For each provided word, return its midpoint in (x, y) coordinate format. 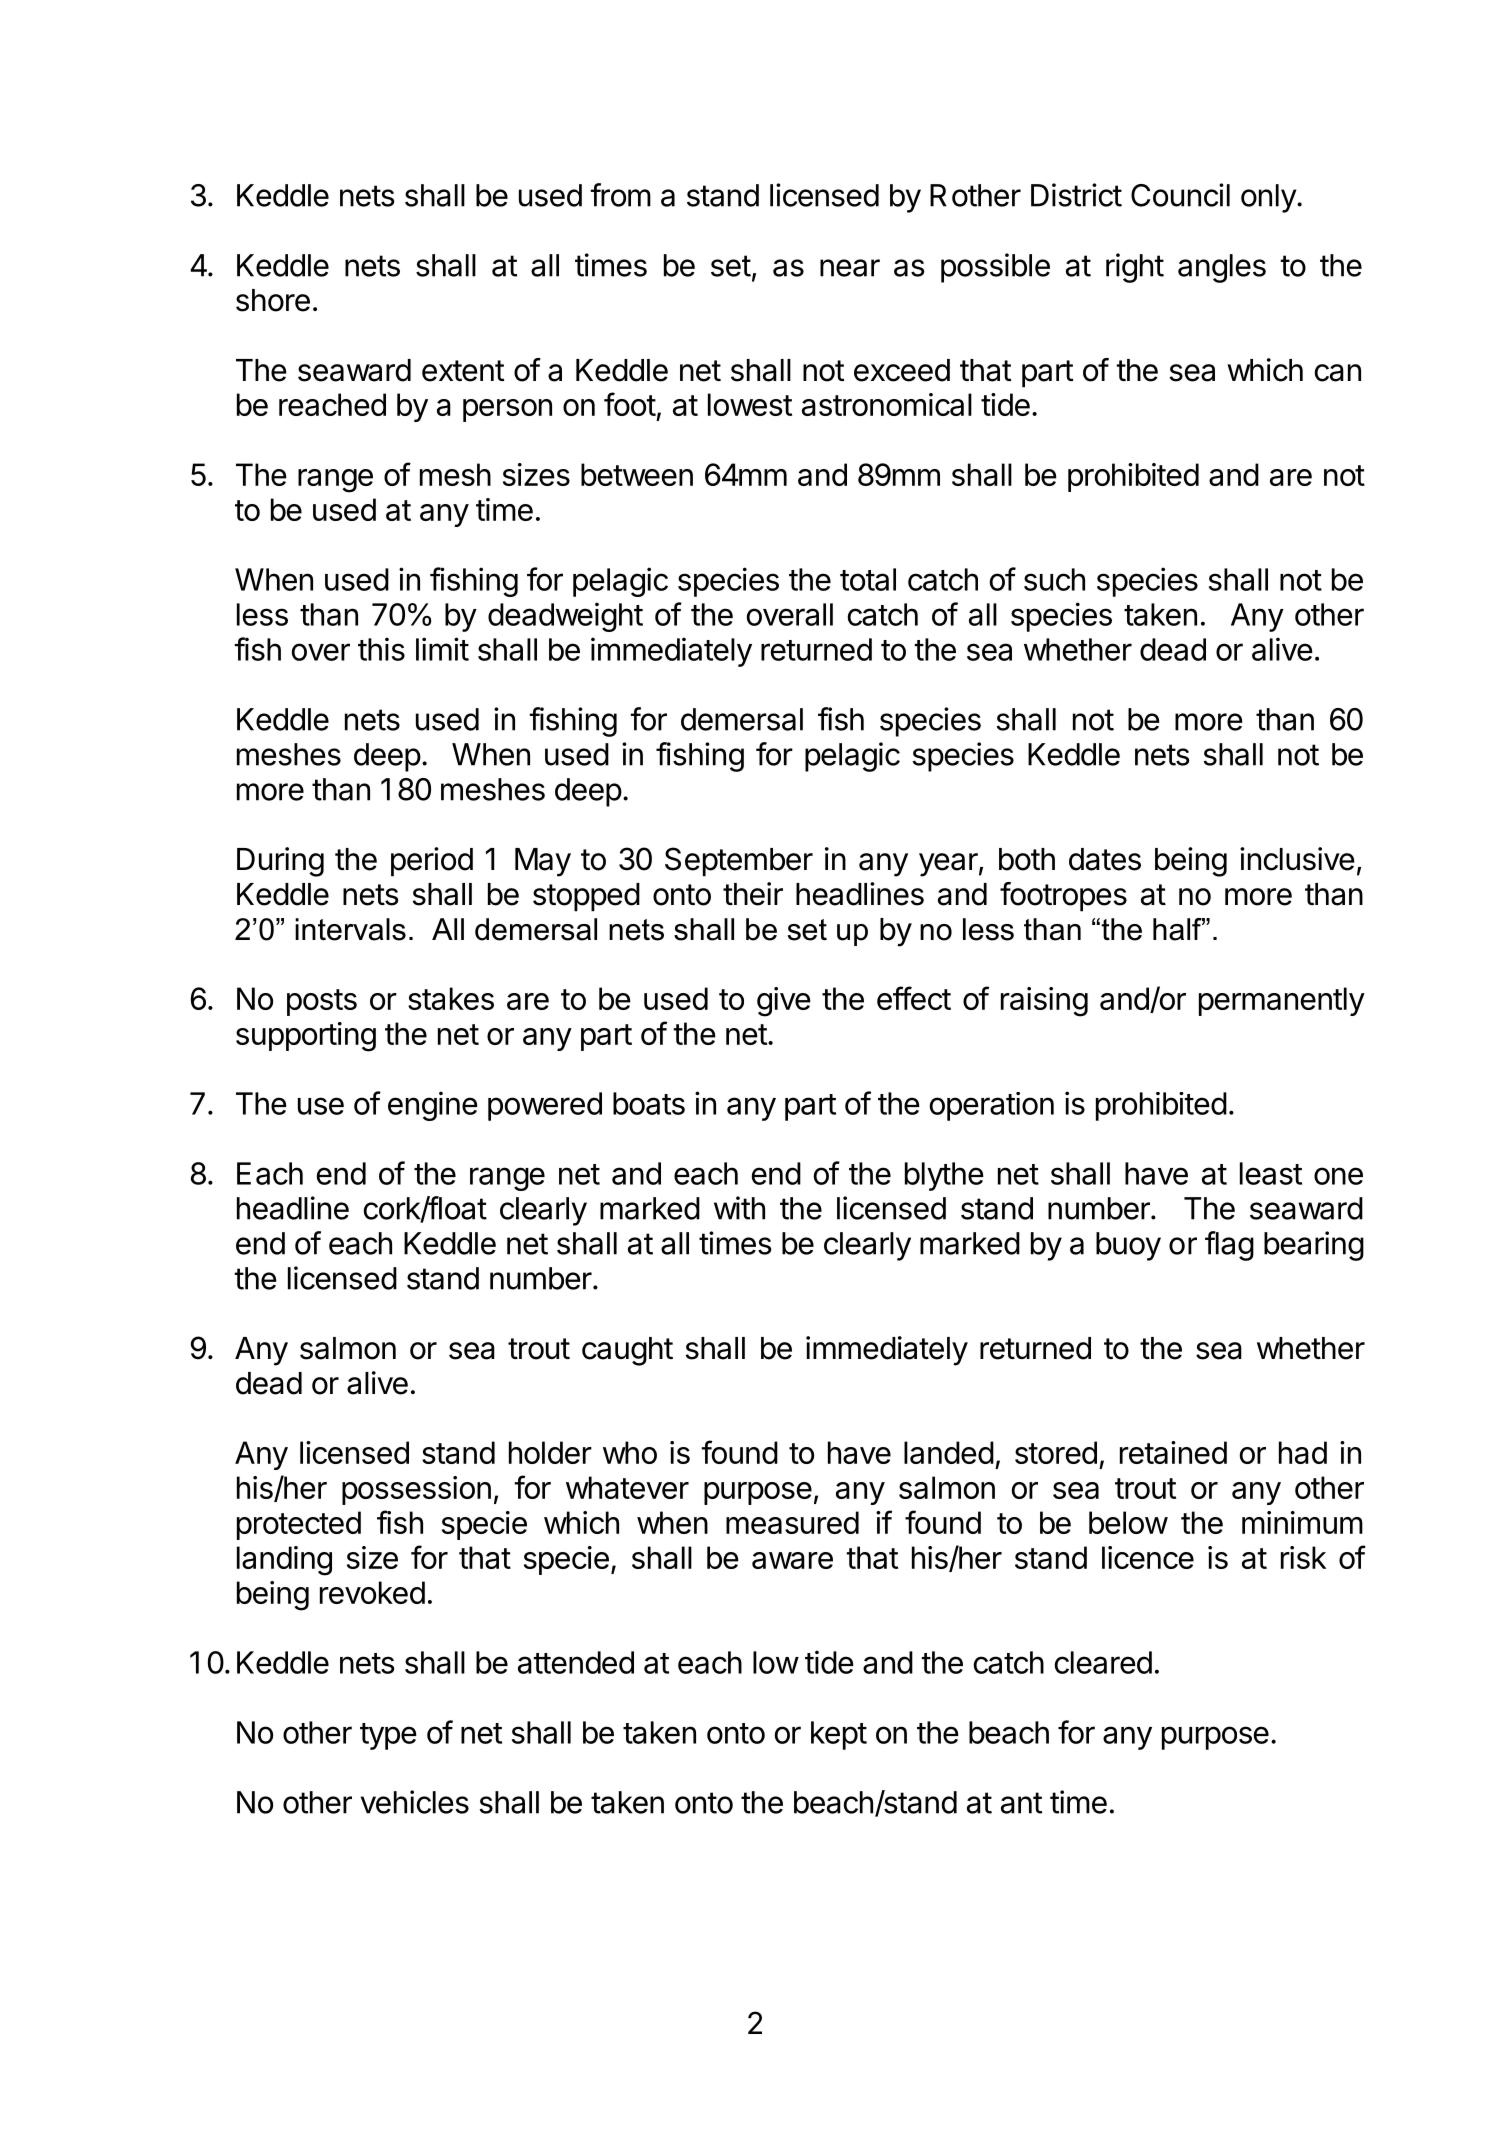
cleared (1103, 1662)
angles (1222, 268)
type (388, 1736)
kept (839, 1735)
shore (273, 300)
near (850, 268)
